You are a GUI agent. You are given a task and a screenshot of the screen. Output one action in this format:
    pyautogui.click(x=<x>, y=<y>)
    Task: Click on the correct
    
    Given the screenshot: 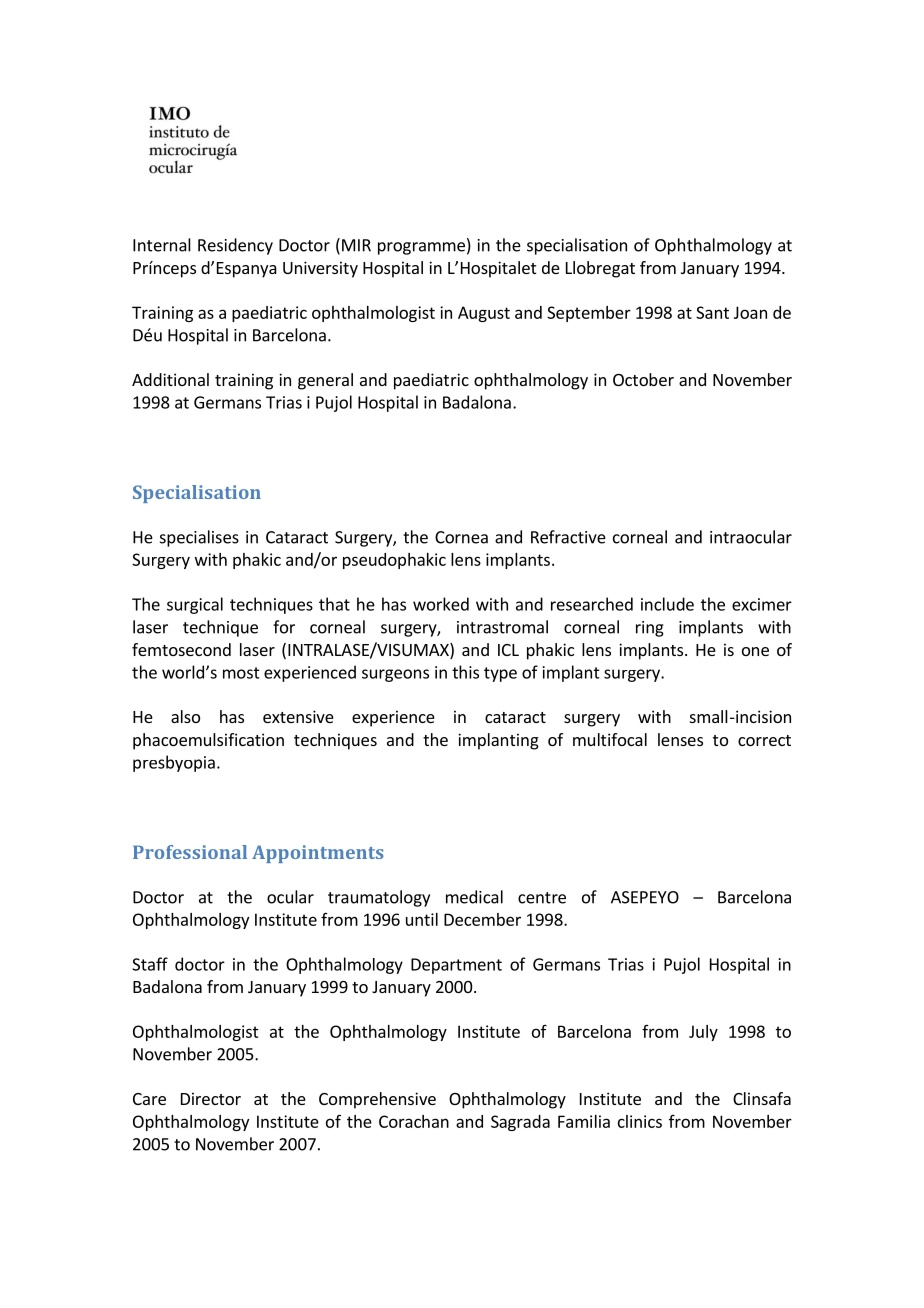 What is the action you would take?
    pyautogui.click(x=764, y=740)
